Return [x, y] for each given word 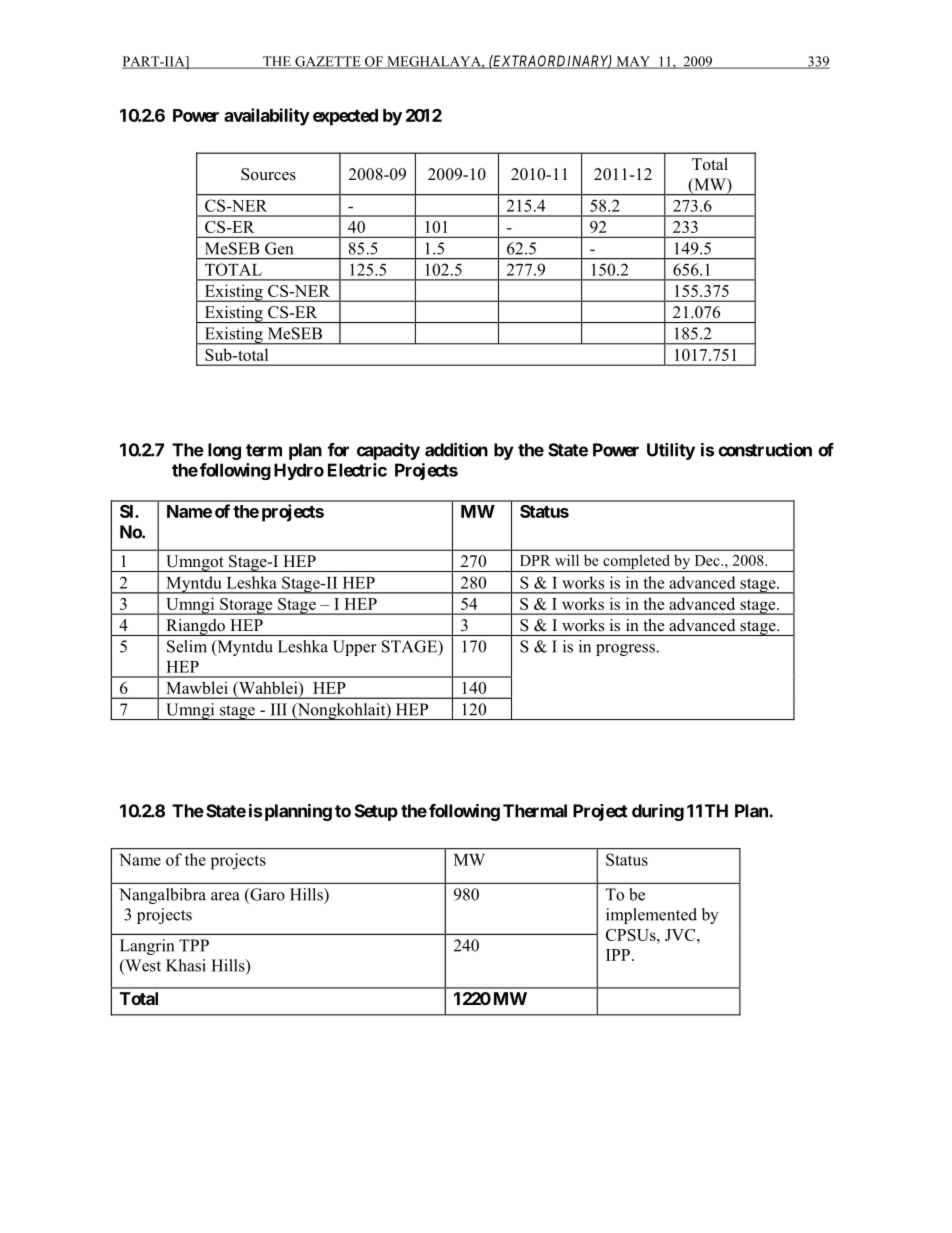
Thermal [535, 811]
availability [267, 117]
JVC [681, 935]
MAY [633, 62]
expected [345, 117]
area [225, 896]
